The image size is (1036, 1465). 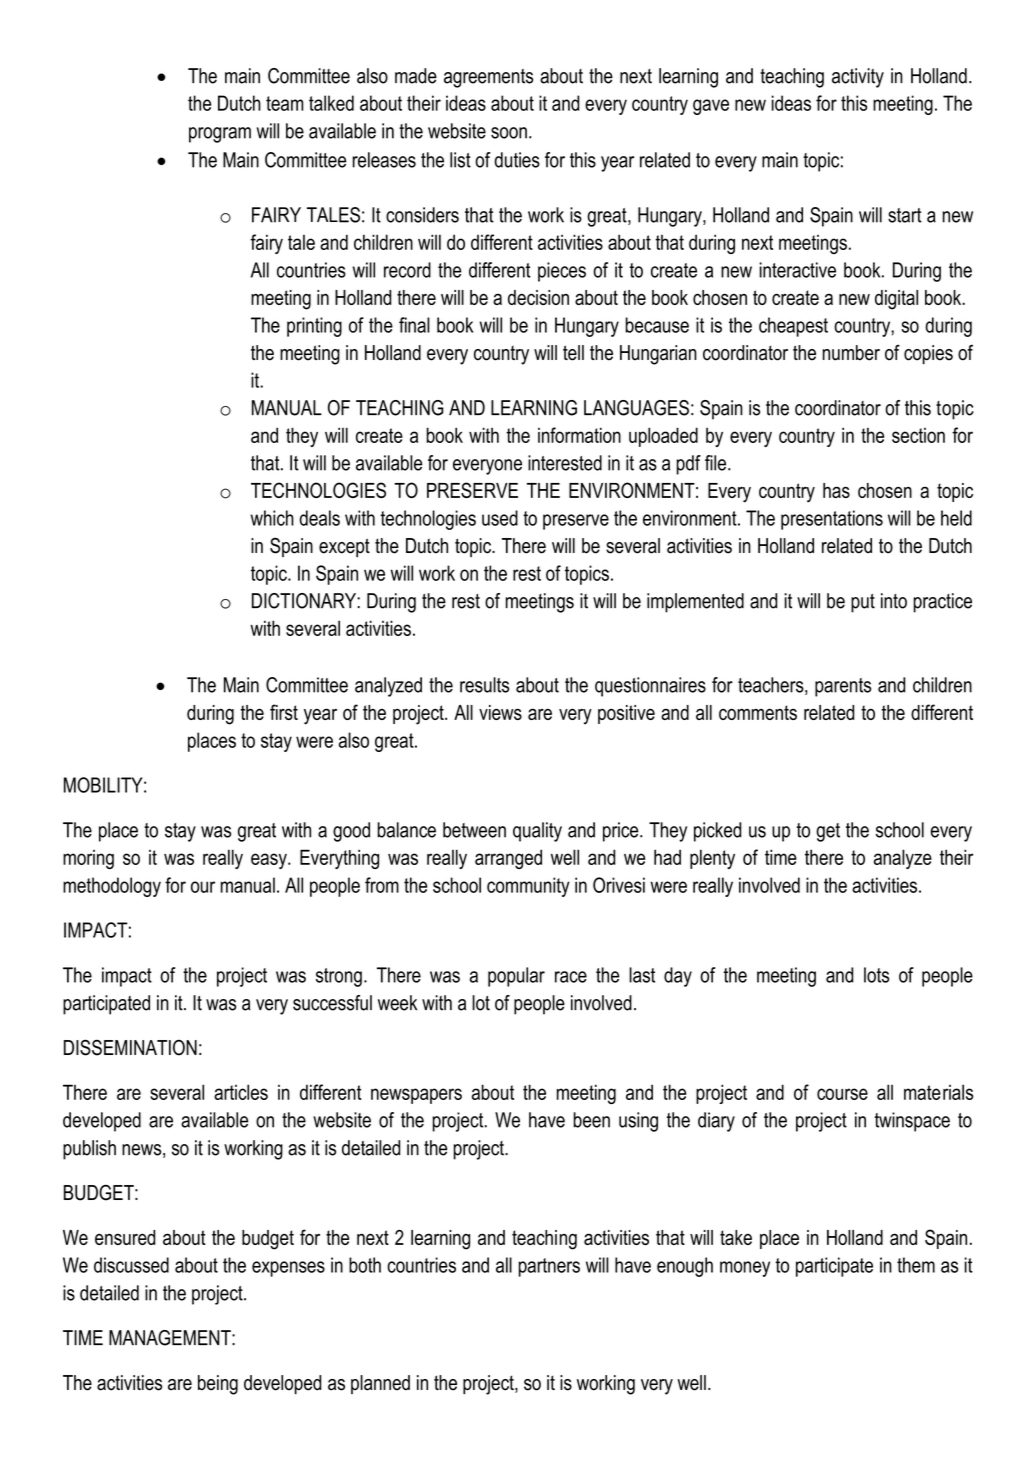 What do you see at coordinates (549, 1267) in the page?
I see `partners` at bounding box center [549, 1267].
